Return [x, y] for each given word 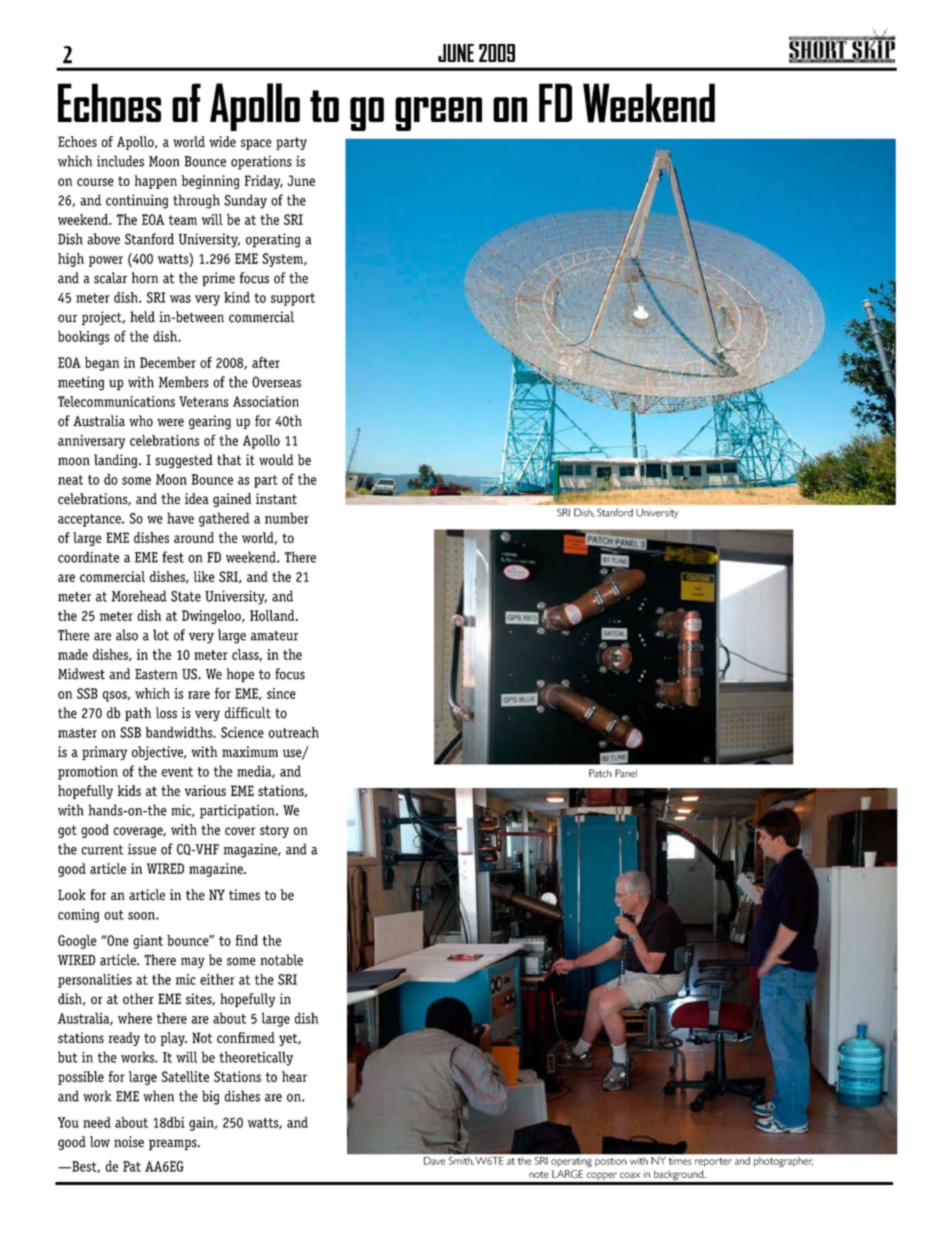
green [438, 114]
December [168, 362]
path [138, 714]
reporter [713, 1162]
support [293, 299]
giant [148, 942]
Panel [626, 773]
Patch [600, 773]
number [287, 518]
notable [281, 960]
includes [120, 161]
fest [173, 557]
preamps [174, 1144]
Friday [264, 182]
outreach [293, 732]
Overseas [276, 382]
